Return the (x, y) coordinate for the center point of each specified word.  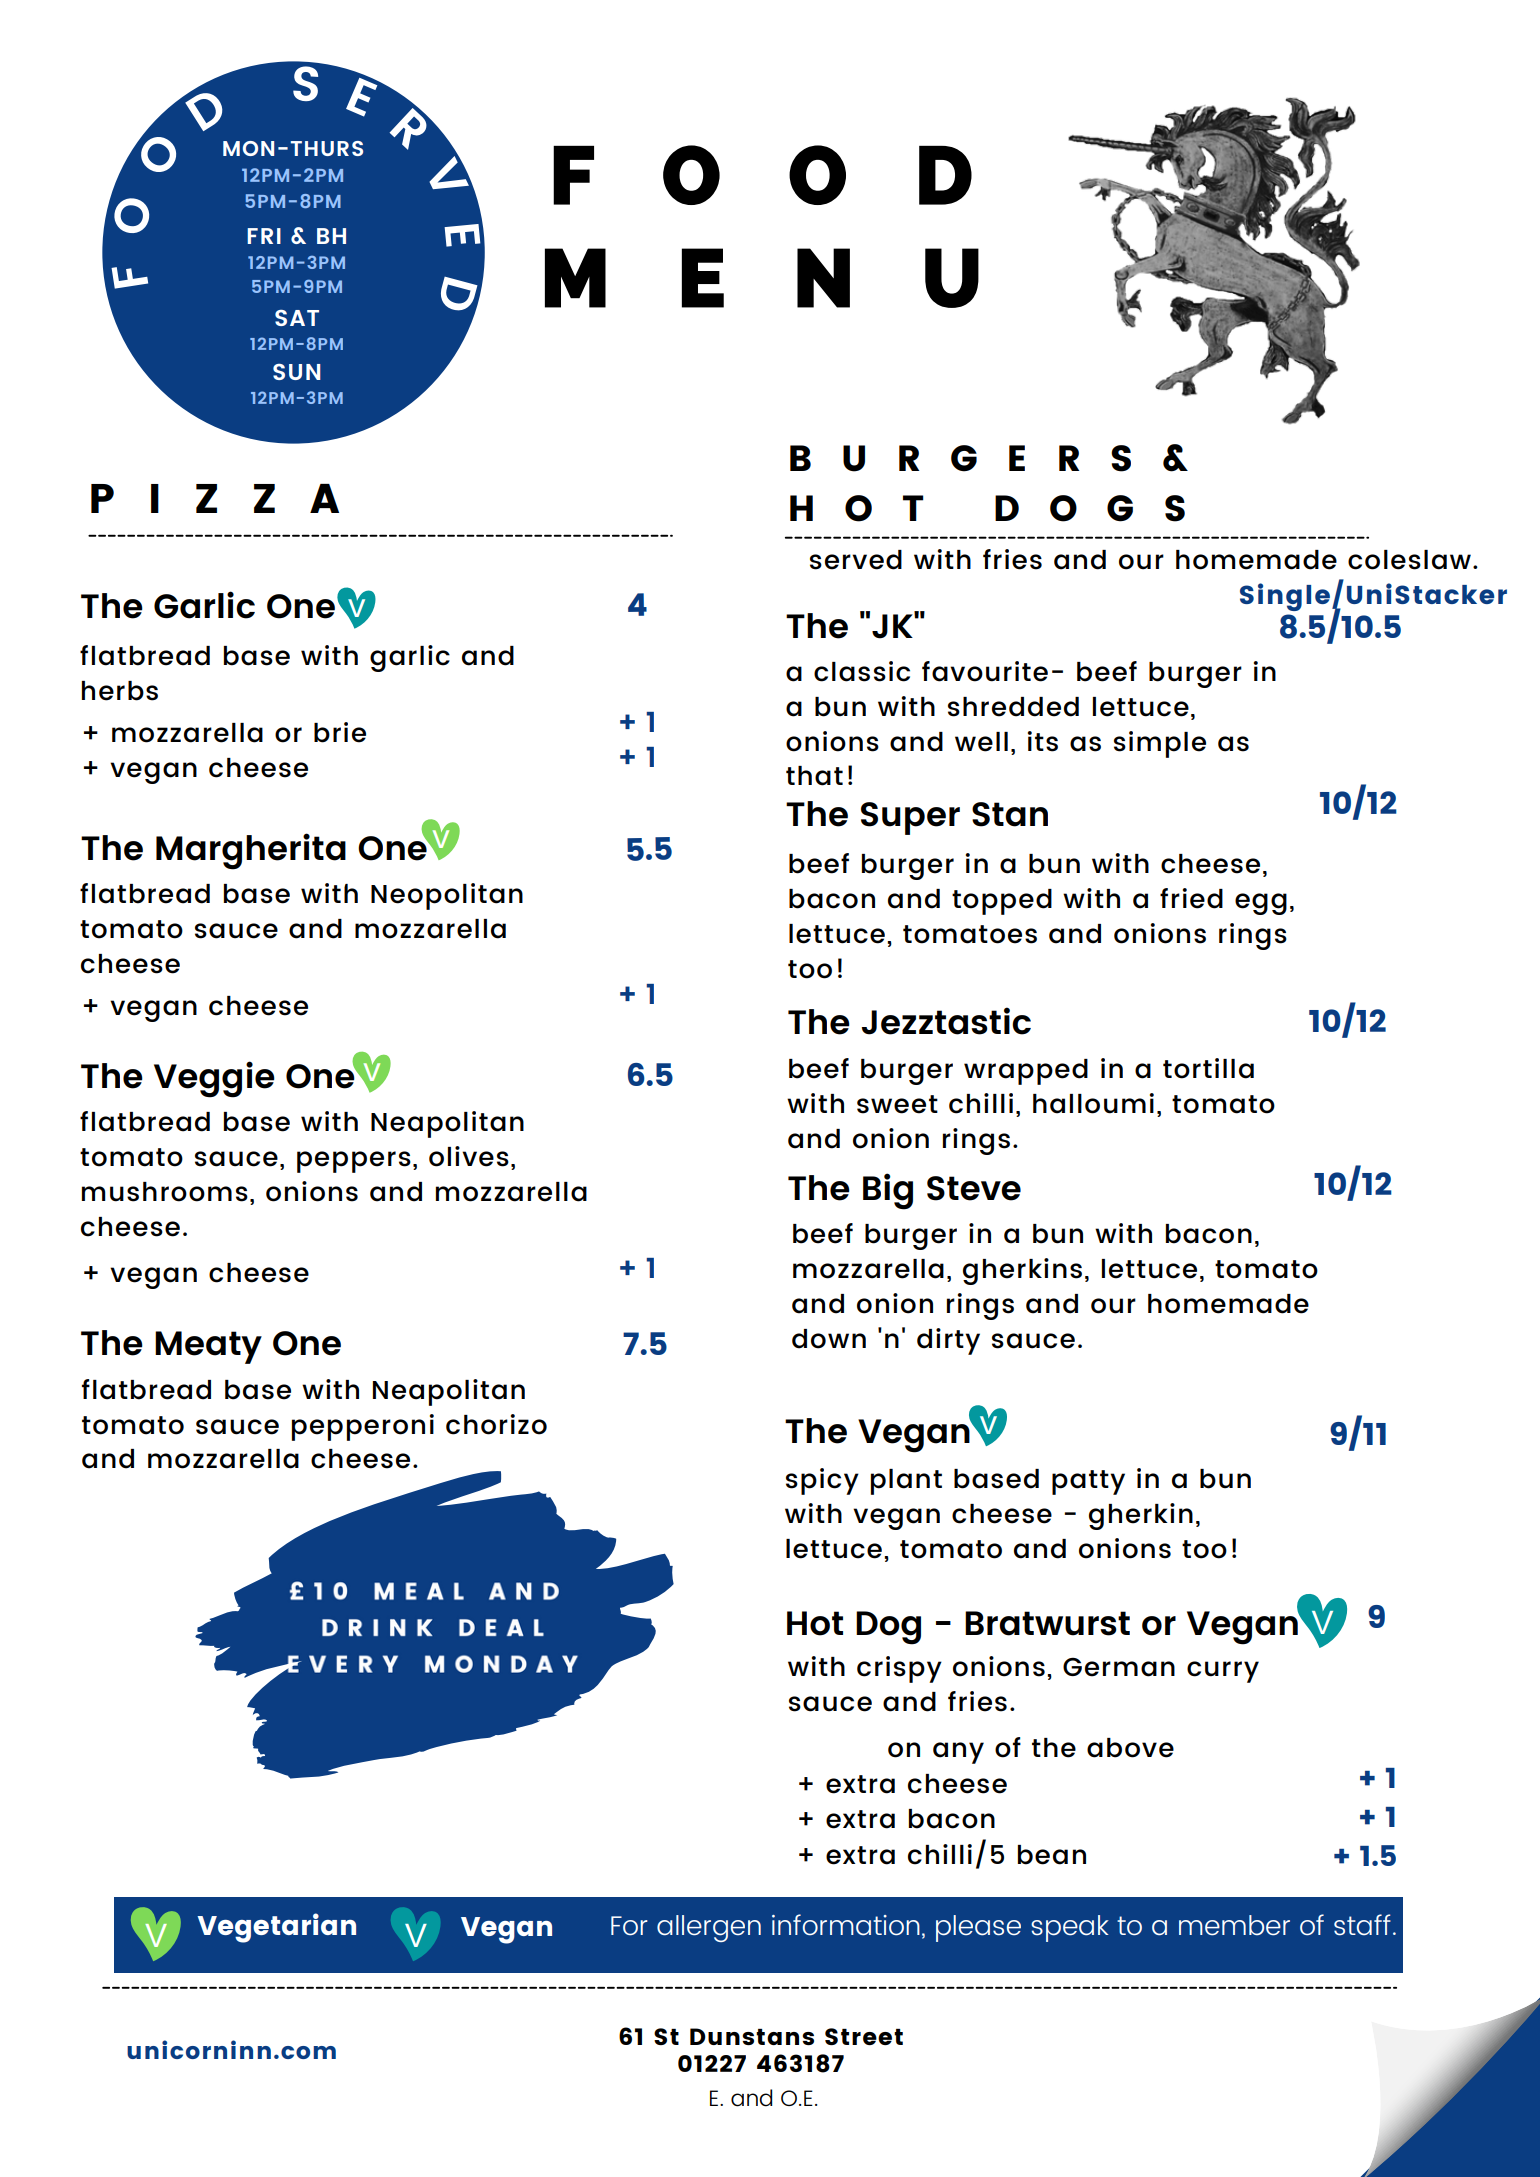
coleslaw (1409, 560)
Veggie (214, 1079)
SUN (297, 372)
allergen (709, 1928)
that (814, 776)
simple (1160, 744)
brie (340, 732)
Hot (815, 1623)
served (856, 560)
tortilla (1208, 1068)
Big (888, 1191)
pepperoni (363, 1427)
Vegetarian (276, 1928)
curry (1223, 1672)
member (1234, 1925)
